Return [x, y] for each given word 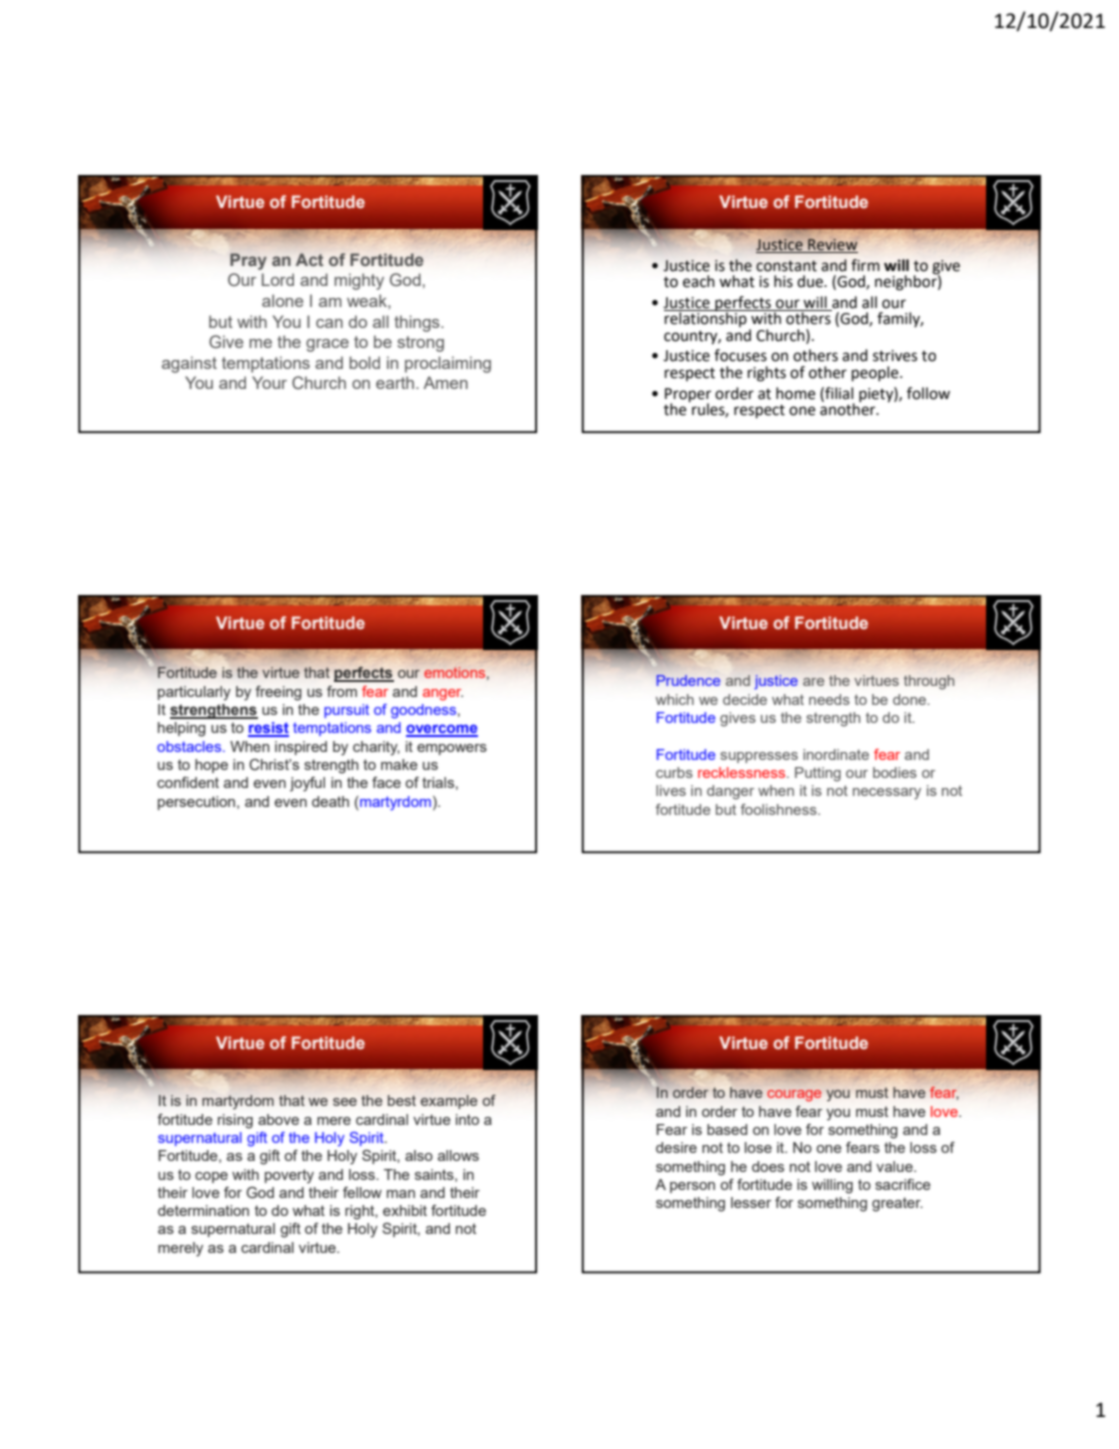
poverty [289, 1176]
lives [671, 790]
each [699, 281]
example [449, 1102]
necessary [887, 794]
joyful [307, 784]
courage [794, 1095]
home [795, 393]
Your [269, 382]
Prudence [688, 680]
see [345, 1102]
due [811, 281]
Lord [278, 279]
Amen [446, 382]
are [813, 682]
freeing [278, 693]
